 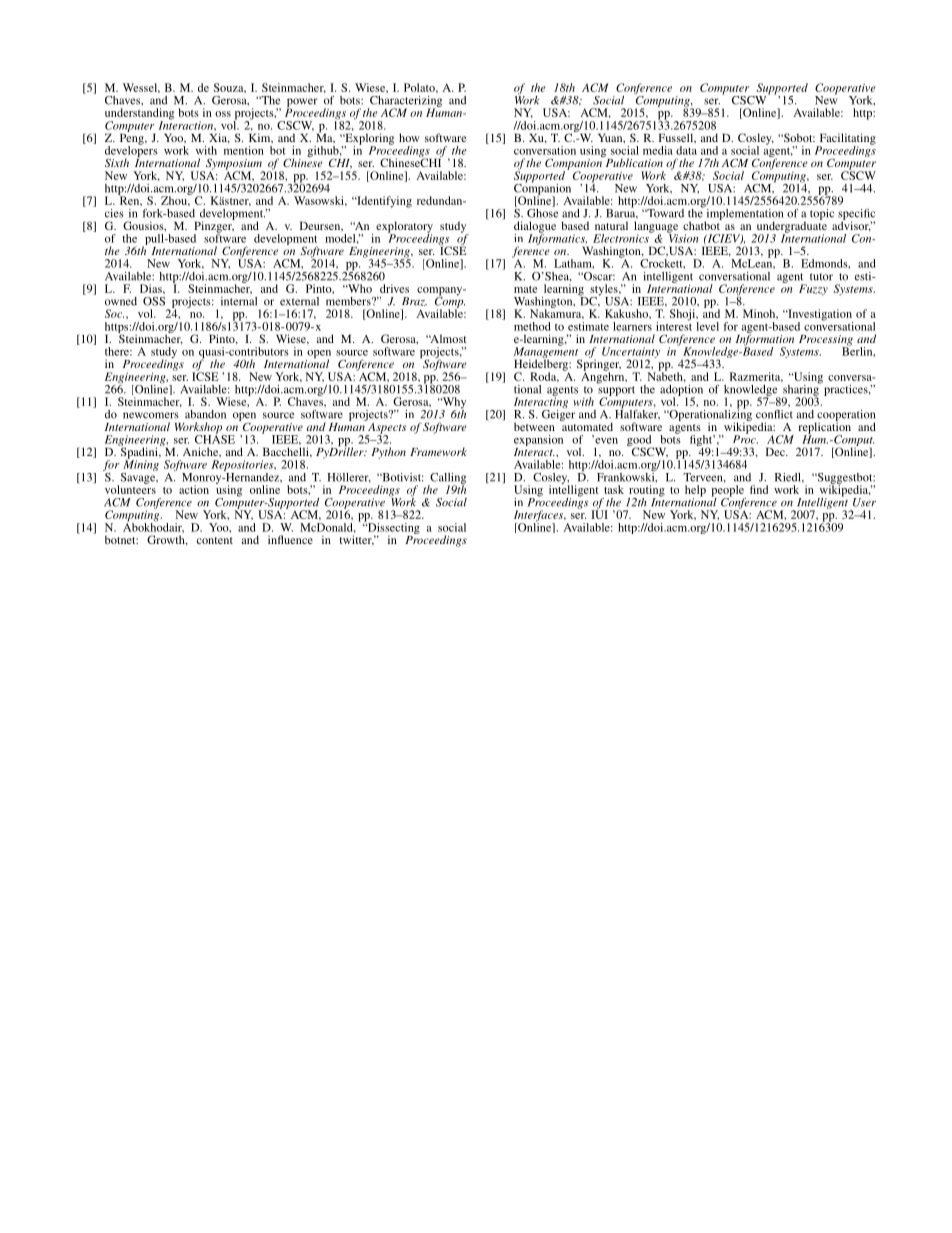 I want to click on Facilitating, so click(x=846, y=140).
